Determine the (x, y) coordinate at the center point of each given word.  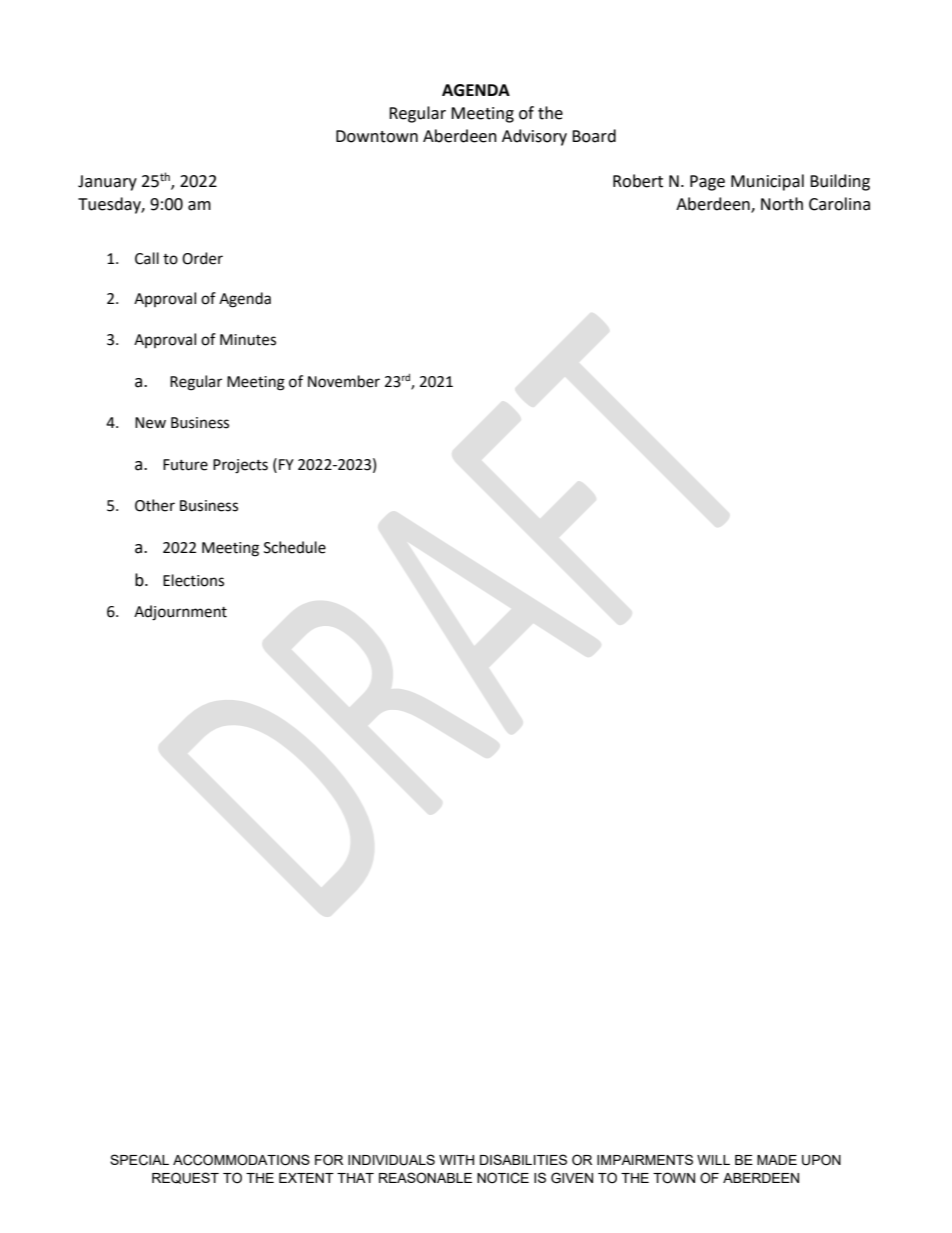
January (107, 183)
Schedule (295, 547)
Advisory (534, 137)
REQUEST (185, 1178)
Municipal (767, 182)
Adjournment (180, 613)
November (344, 381)
